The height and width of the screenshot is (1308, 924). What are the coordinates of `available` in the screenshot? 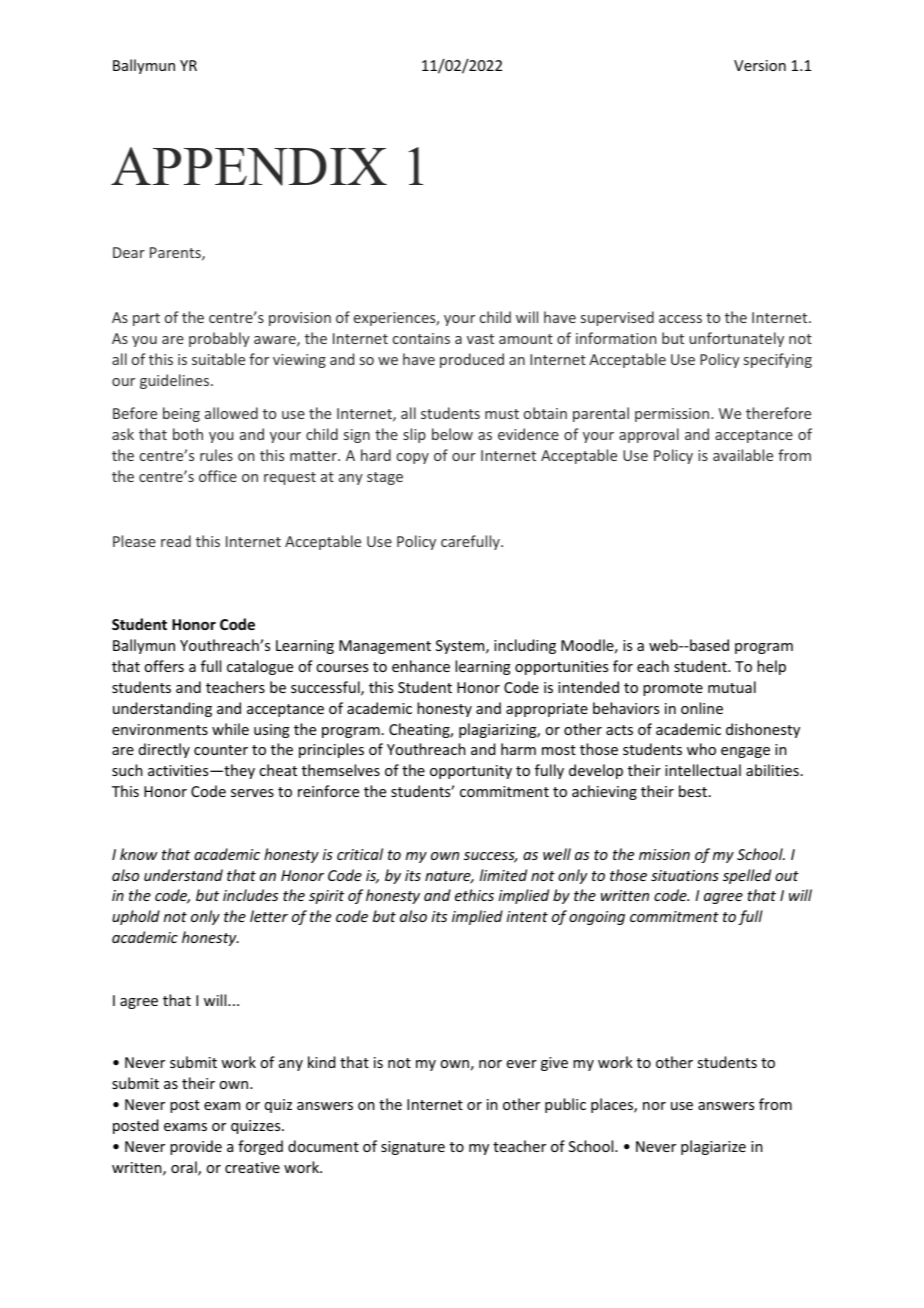 It's located at (743, 455).
